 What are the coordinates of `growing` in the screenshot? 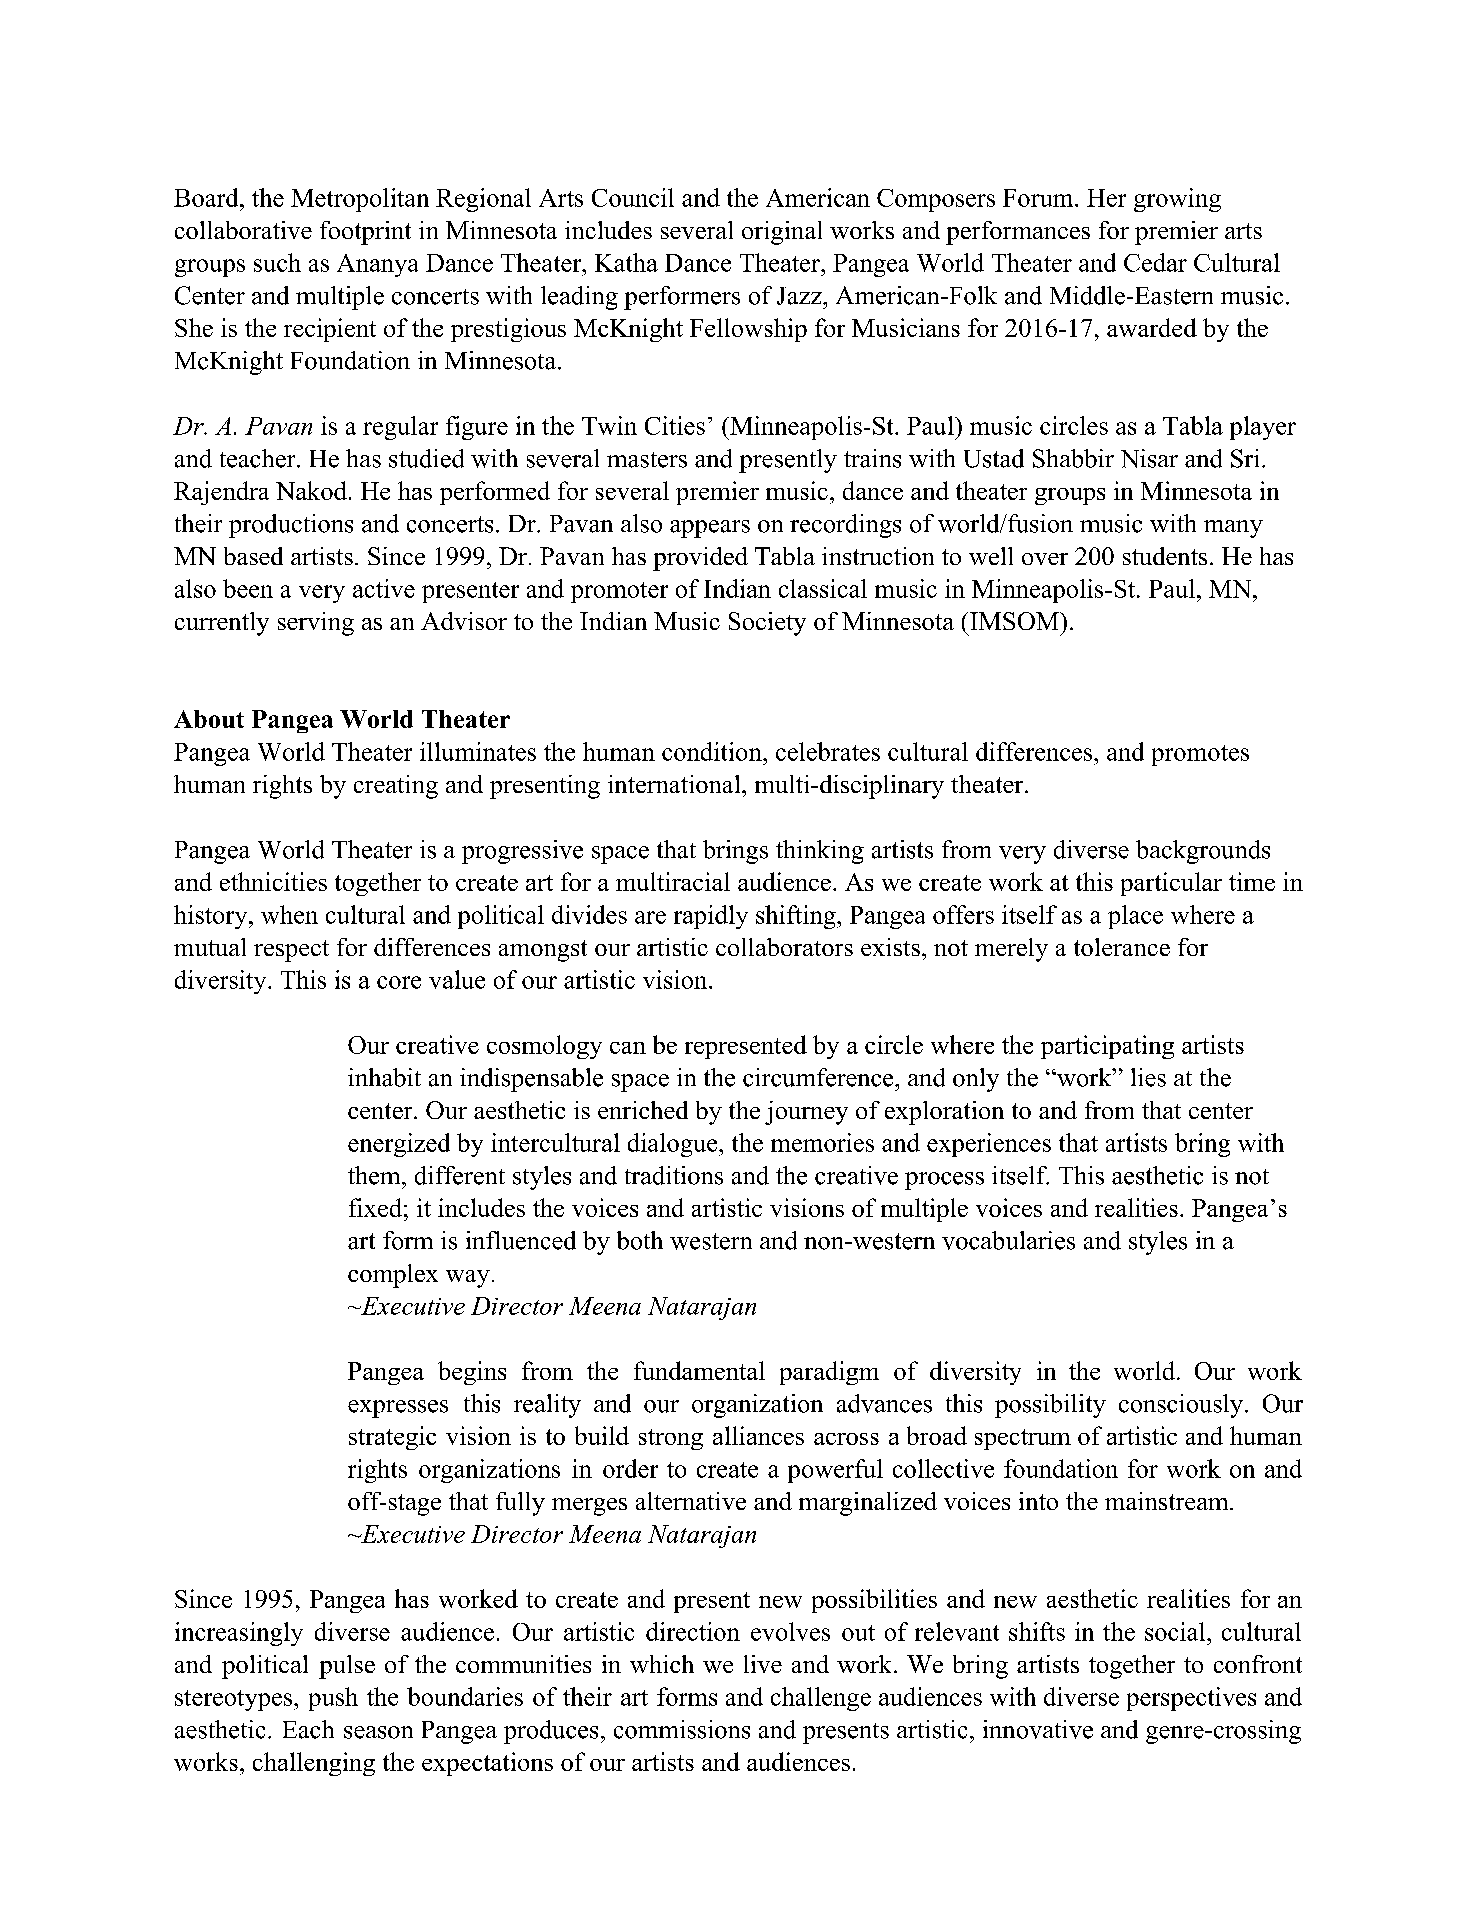 It's located at (1177, 200).
